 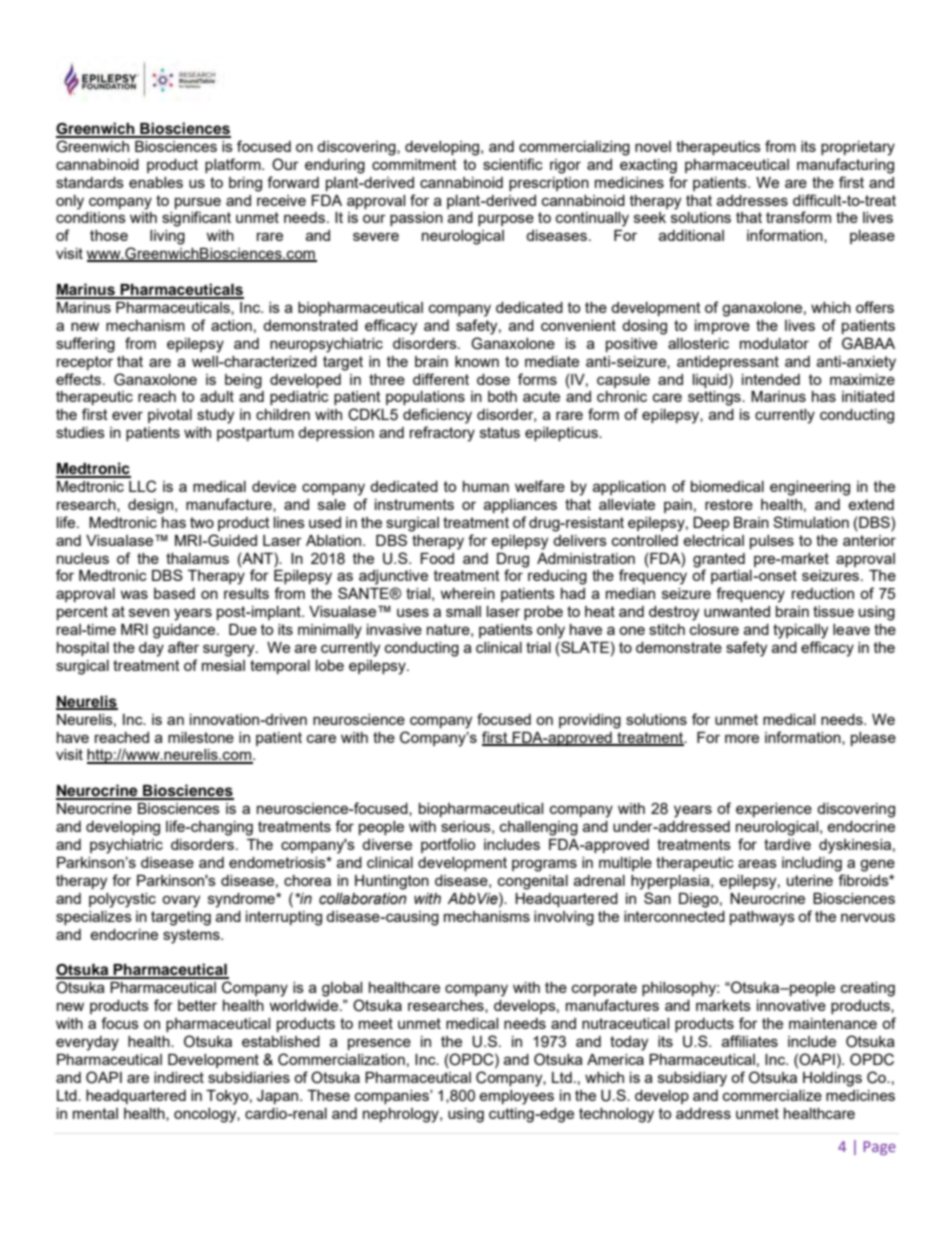 I want to click on scientific, so click(x=513, y=164).
